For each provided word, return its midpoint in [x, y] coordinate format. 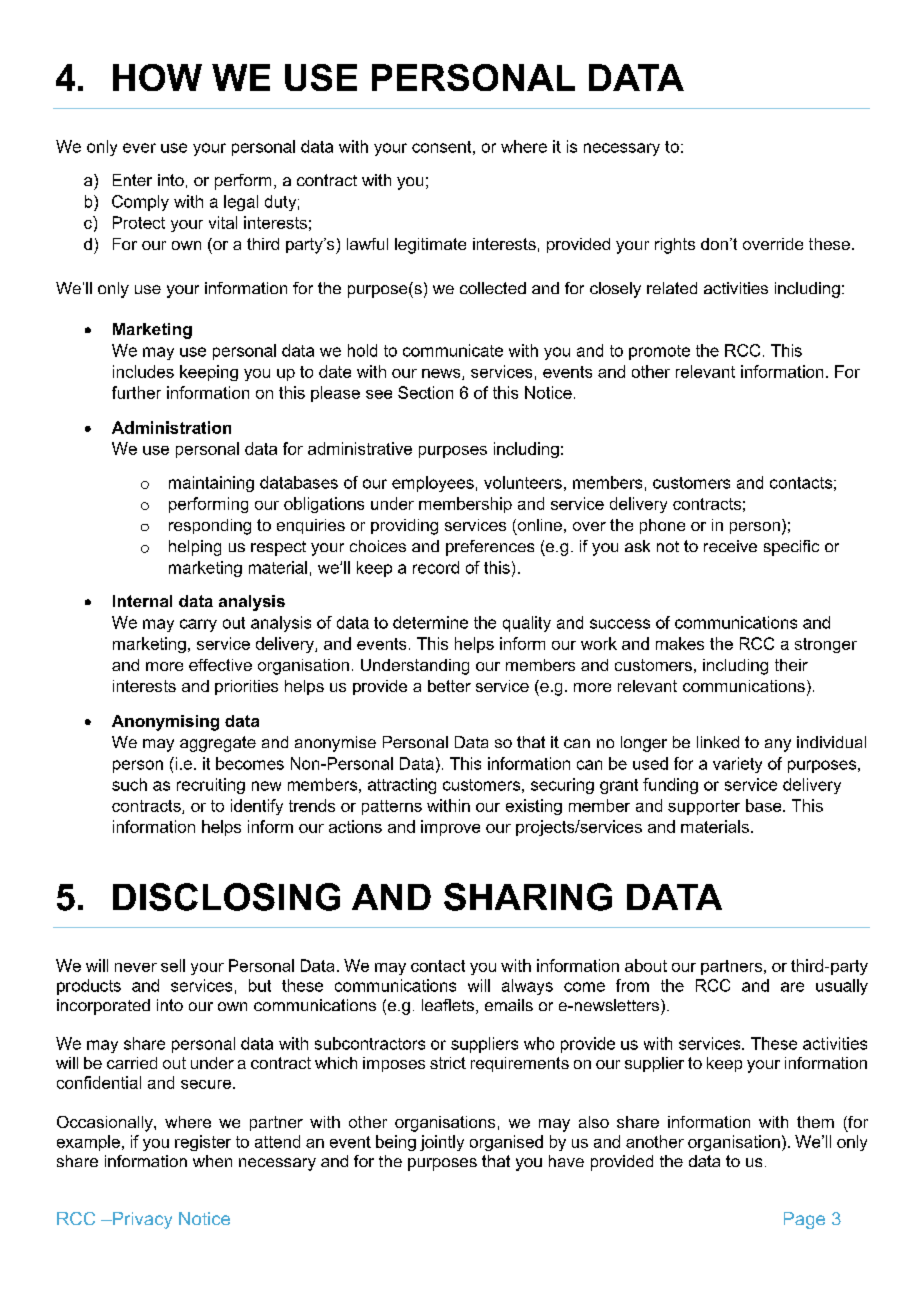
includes [143, 371]
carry [198, 625]
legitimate [430, 246]
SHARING [528, 897]
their [791, 665]
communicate [453, 350]
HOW [157, 77]
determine [430, 622]
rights [675, 246]
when [212, 1161]
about [646, 965]
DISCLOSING [226, 897]
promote [659, 352]
